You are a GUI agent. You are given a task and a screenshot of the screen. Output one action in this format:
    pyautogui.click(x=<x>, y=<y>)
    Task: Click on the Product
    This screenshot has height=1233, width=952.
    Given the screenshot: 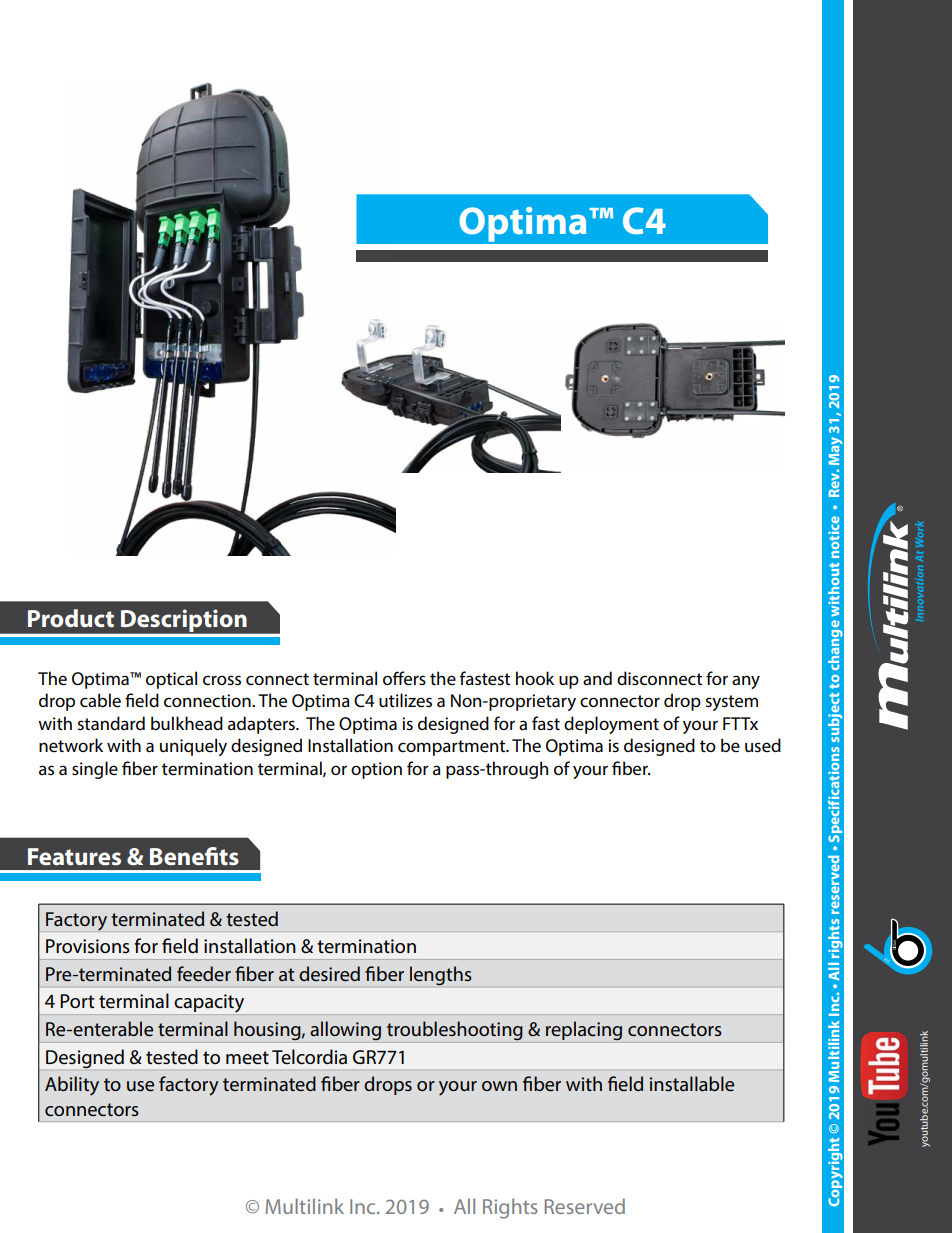 What is the action you would take?
    pyautogui.click(x=71, y=618)
